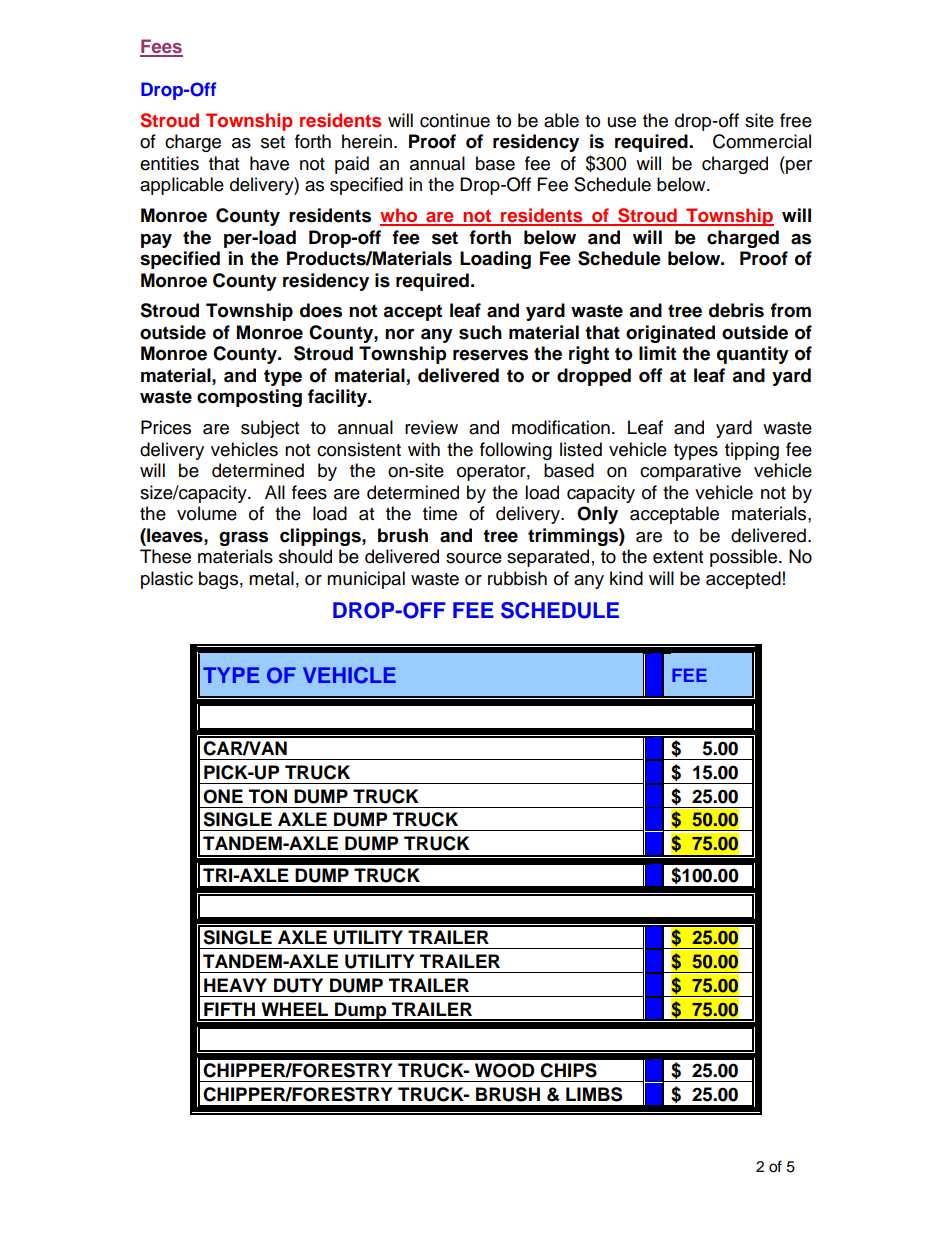 The height and width of the screenshot is (1233, 952). Describe the element at coordinates (229, 1009) in the screenshot. I see `FIFTH` at that location.
